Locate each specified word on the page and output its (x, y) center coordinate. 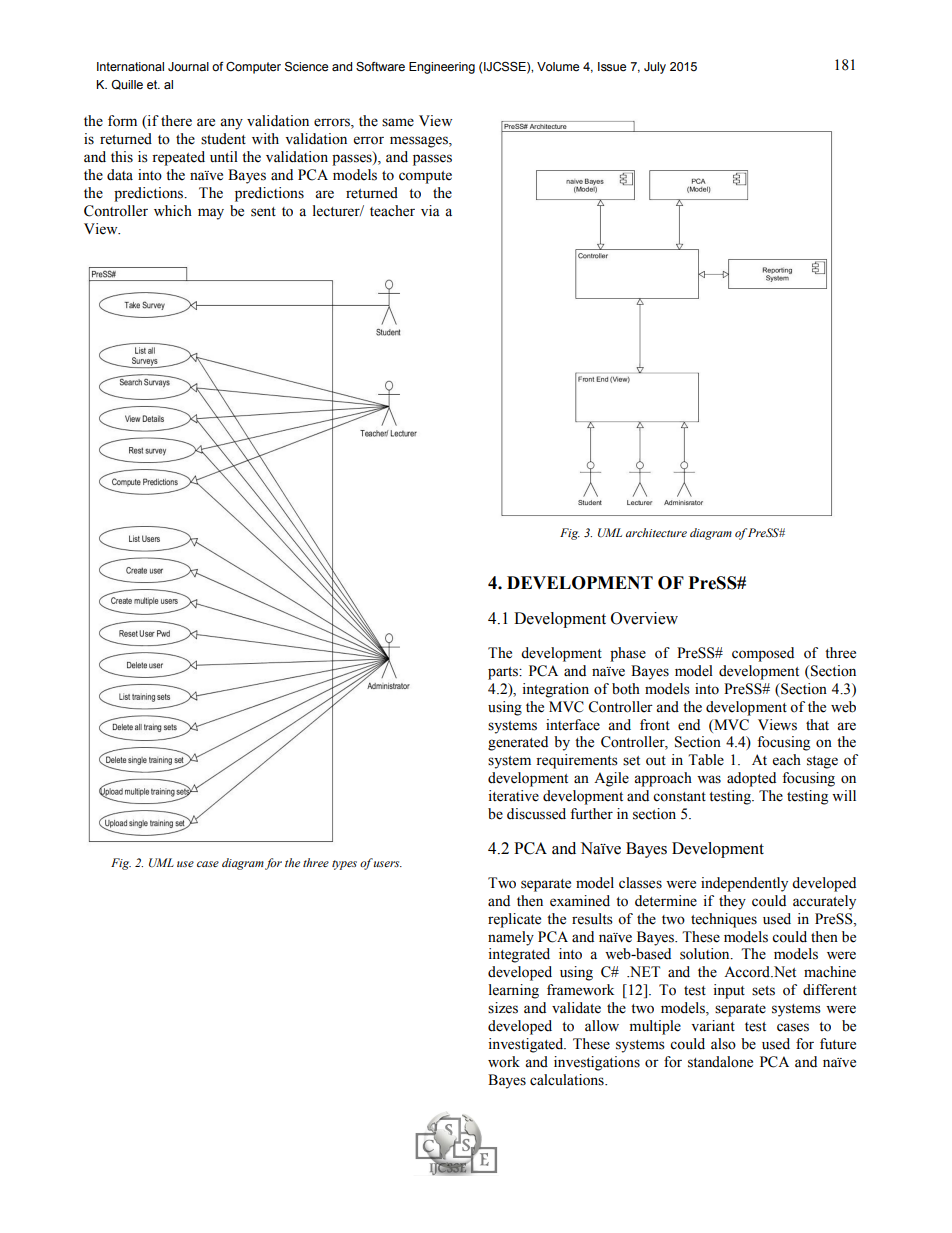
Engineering (442, 68)
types (344, 865)
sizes (503, 1008)
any (231, 124)
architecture (656, 532)
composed (763, 654)
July (655, 68)
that (817, 724)
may (211, 214)
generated (518, 743)
